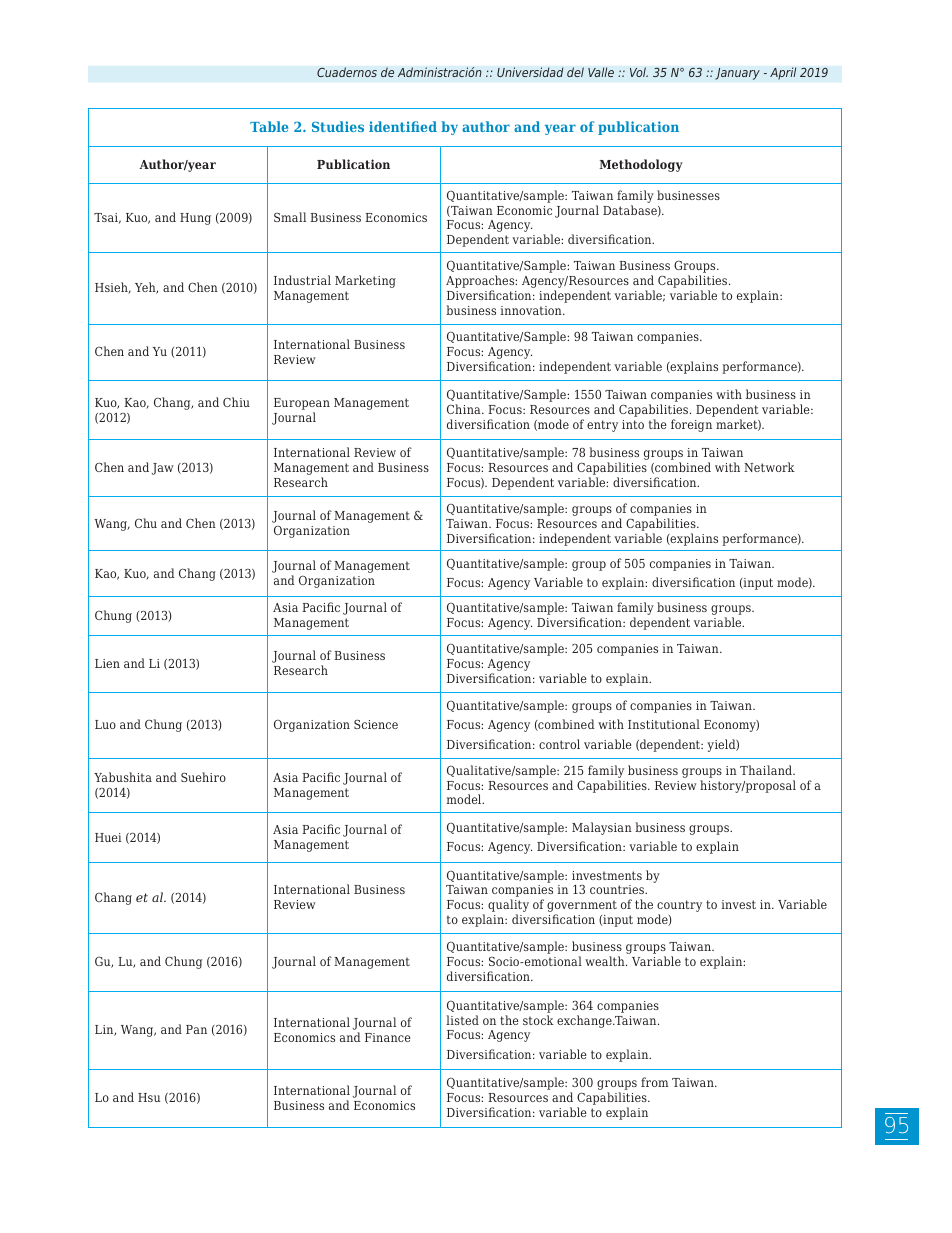 This document has width=952, height=1233. What do you see at coordinates (149, 1097) in the document?
I see `Hsu` at bounding box center [149, 1097].
